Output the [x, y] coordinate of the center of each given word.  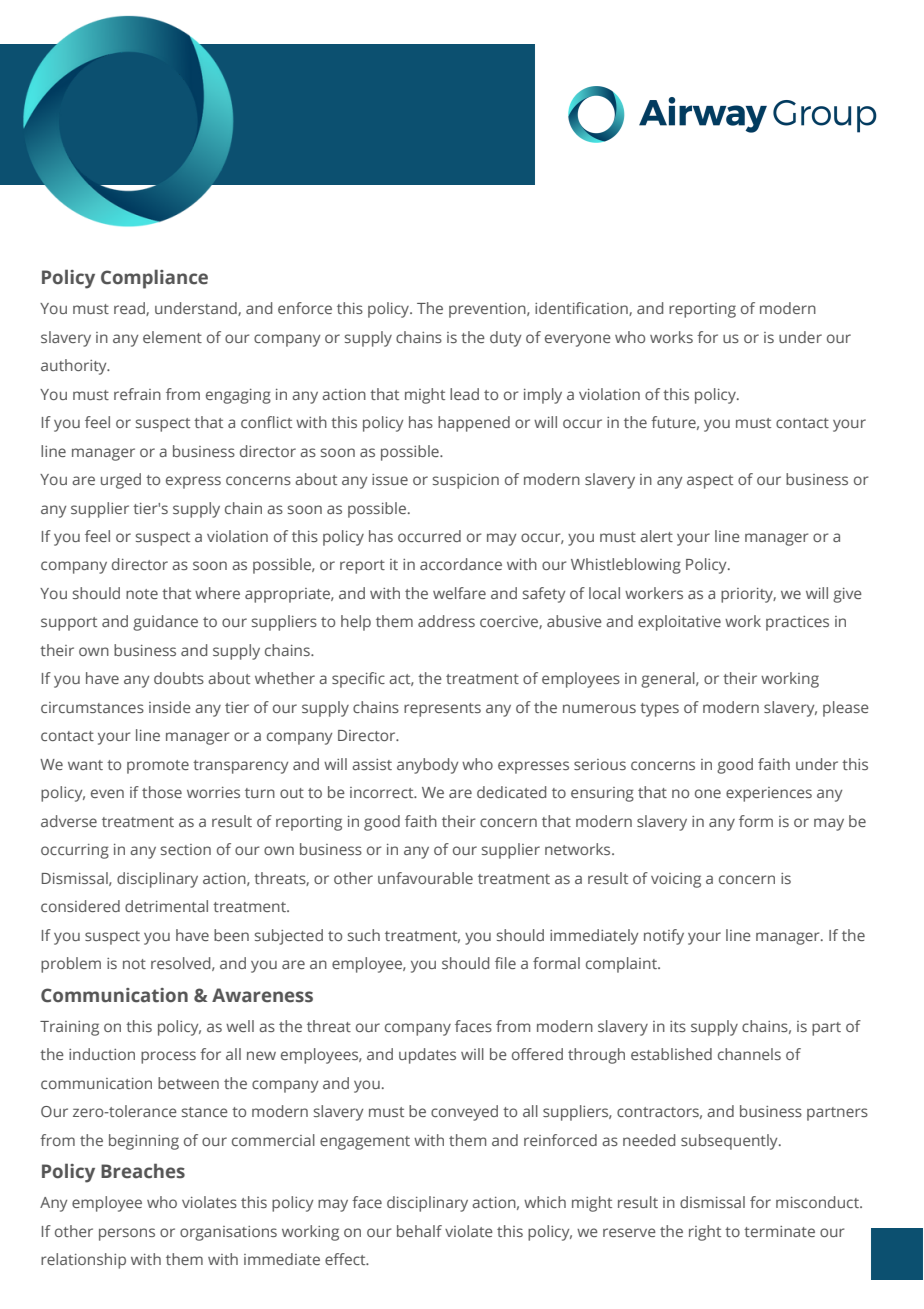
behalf [419, 1231]
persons [127, 1234]
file [505, 963]
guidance [165, 623]
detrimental [166, 906]
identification [582, 309]
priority [748, 595]
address [446, 621]
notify [664, 937]
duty [505, 339]
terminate [779, 1231]
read [130, 309]
